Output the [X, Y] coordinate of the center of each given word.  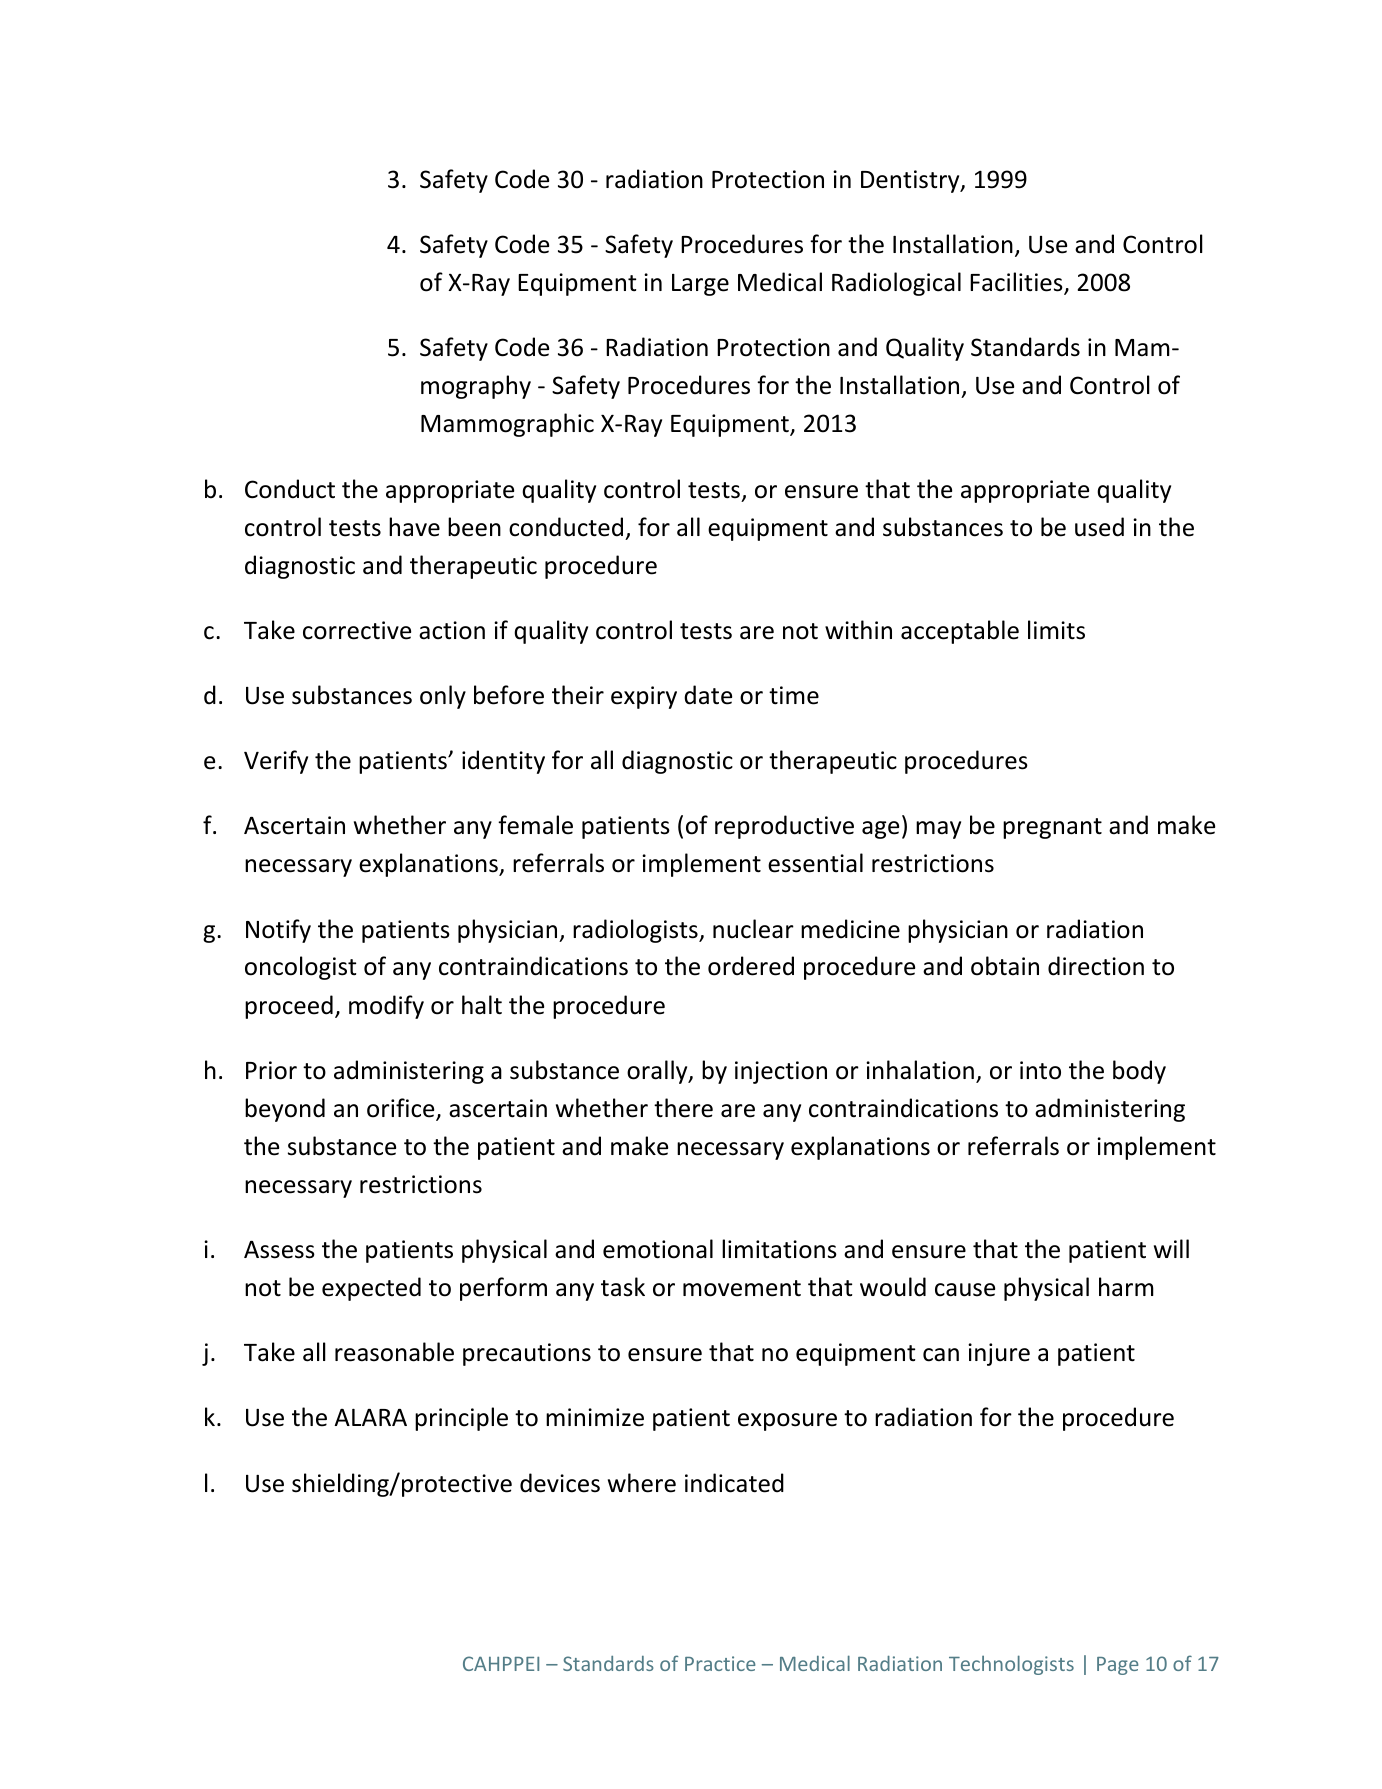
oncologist [300, 968]
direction [1096, 966]
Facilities [1017, 283]
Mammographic [507, 425]
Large [700, 285]
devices [560, 1483]
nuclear [753, 929]
